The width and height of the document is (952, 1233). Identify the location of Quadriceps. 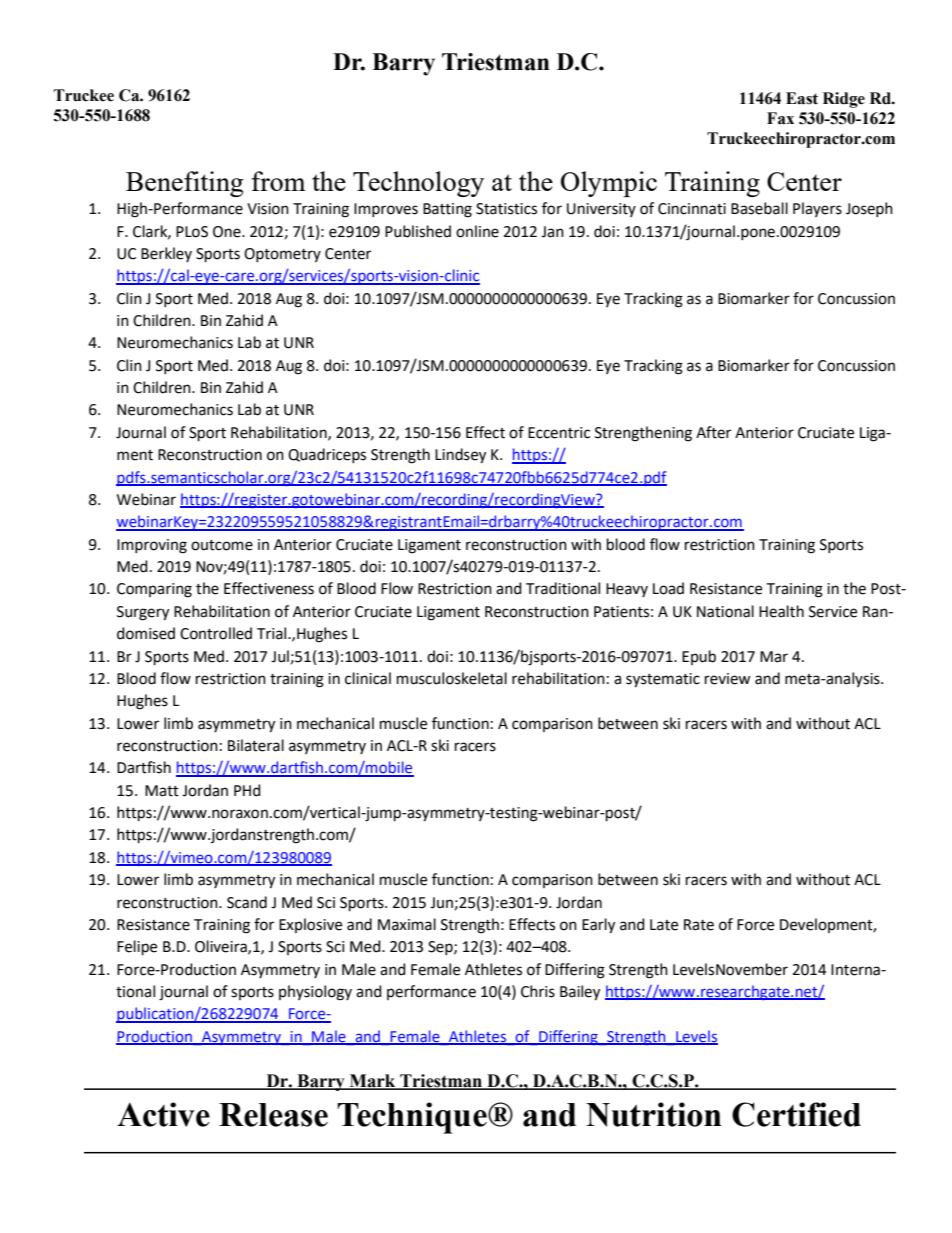
(327, 455).
